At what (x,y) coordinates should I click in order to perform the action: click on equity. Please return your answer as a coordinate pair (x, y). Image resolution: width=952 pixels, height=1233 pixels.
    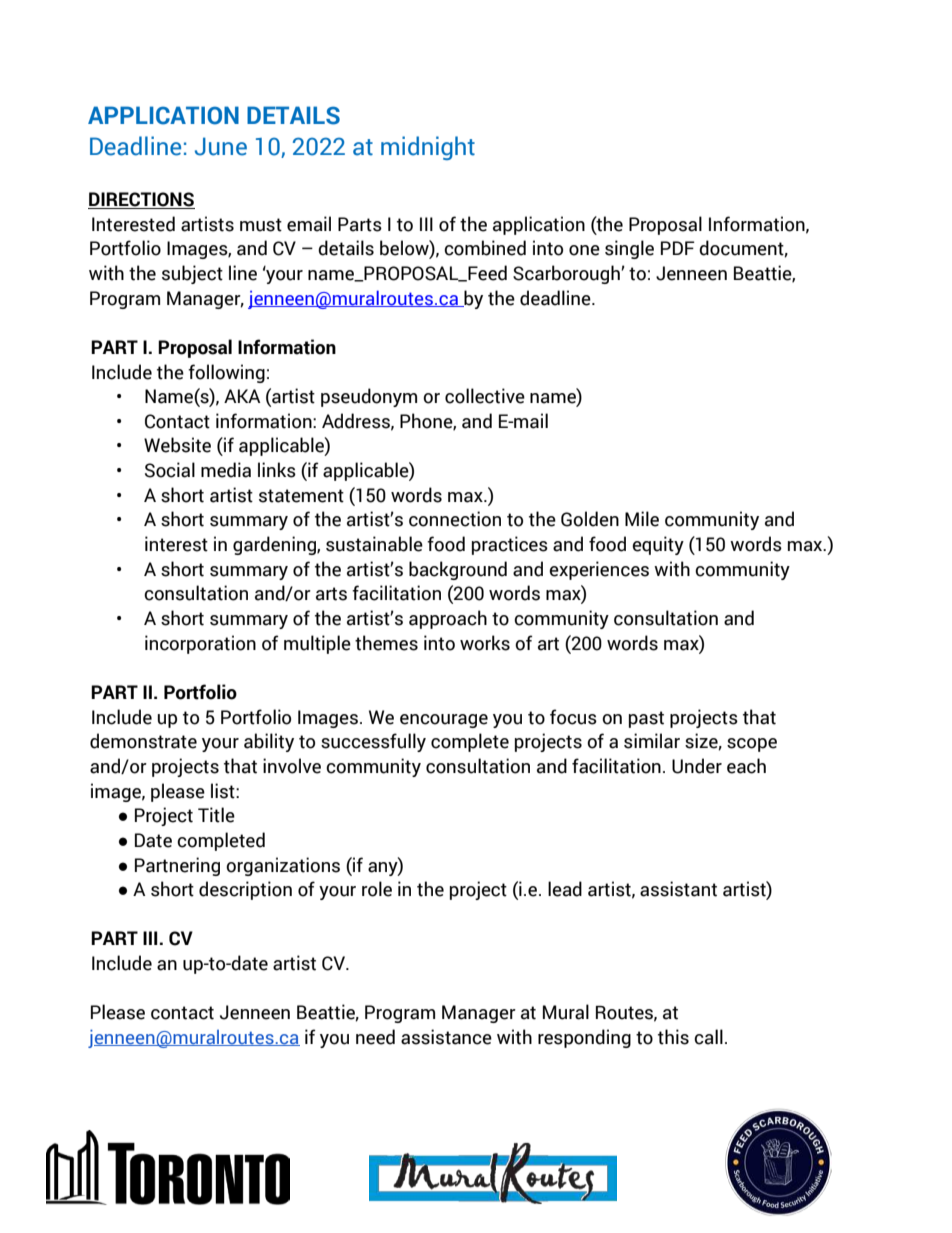
    Looking at the image, I should click on (658, 545).
